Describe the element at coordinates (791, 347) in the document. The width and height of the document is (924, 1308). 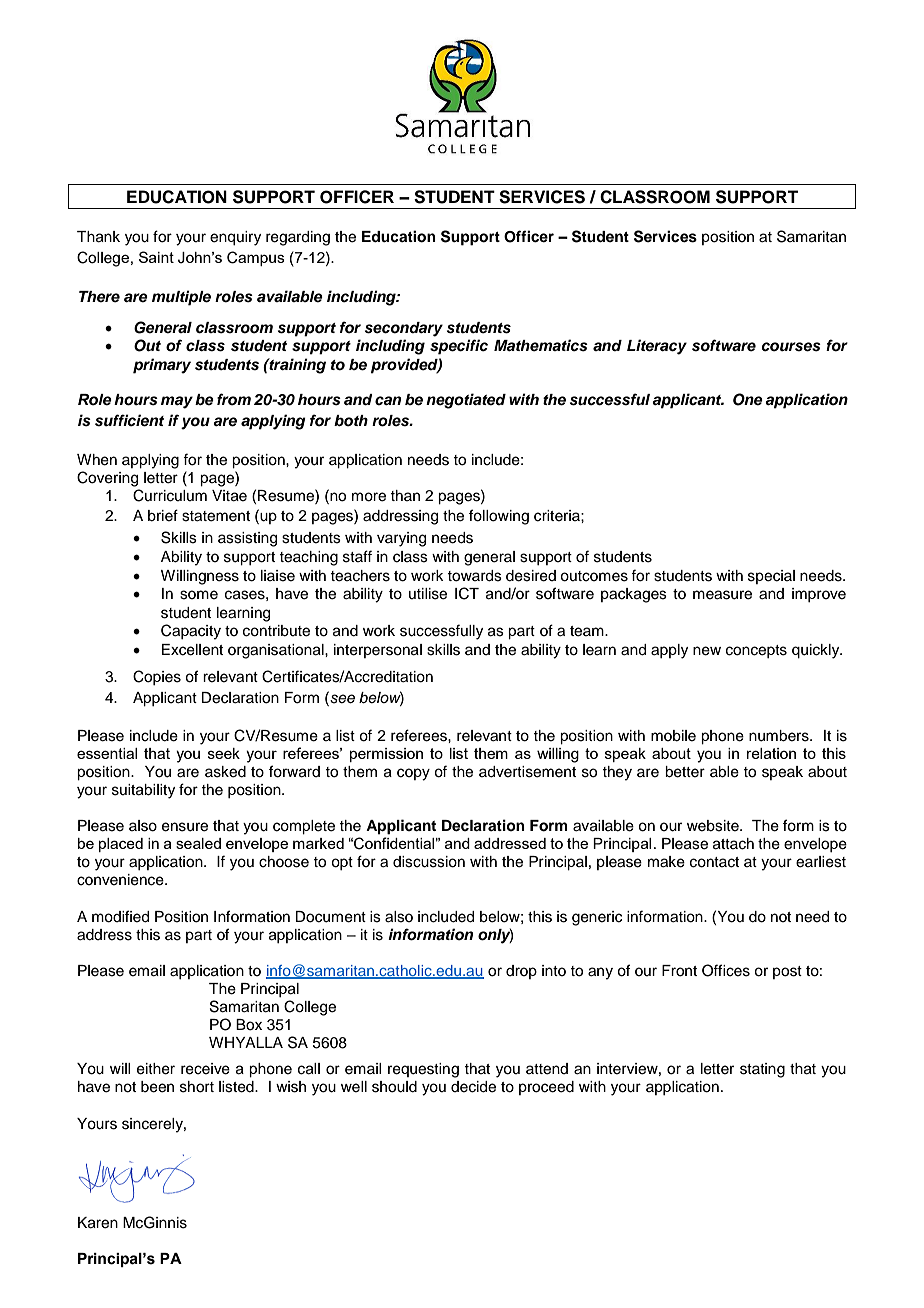
I see `courses` at that location.
